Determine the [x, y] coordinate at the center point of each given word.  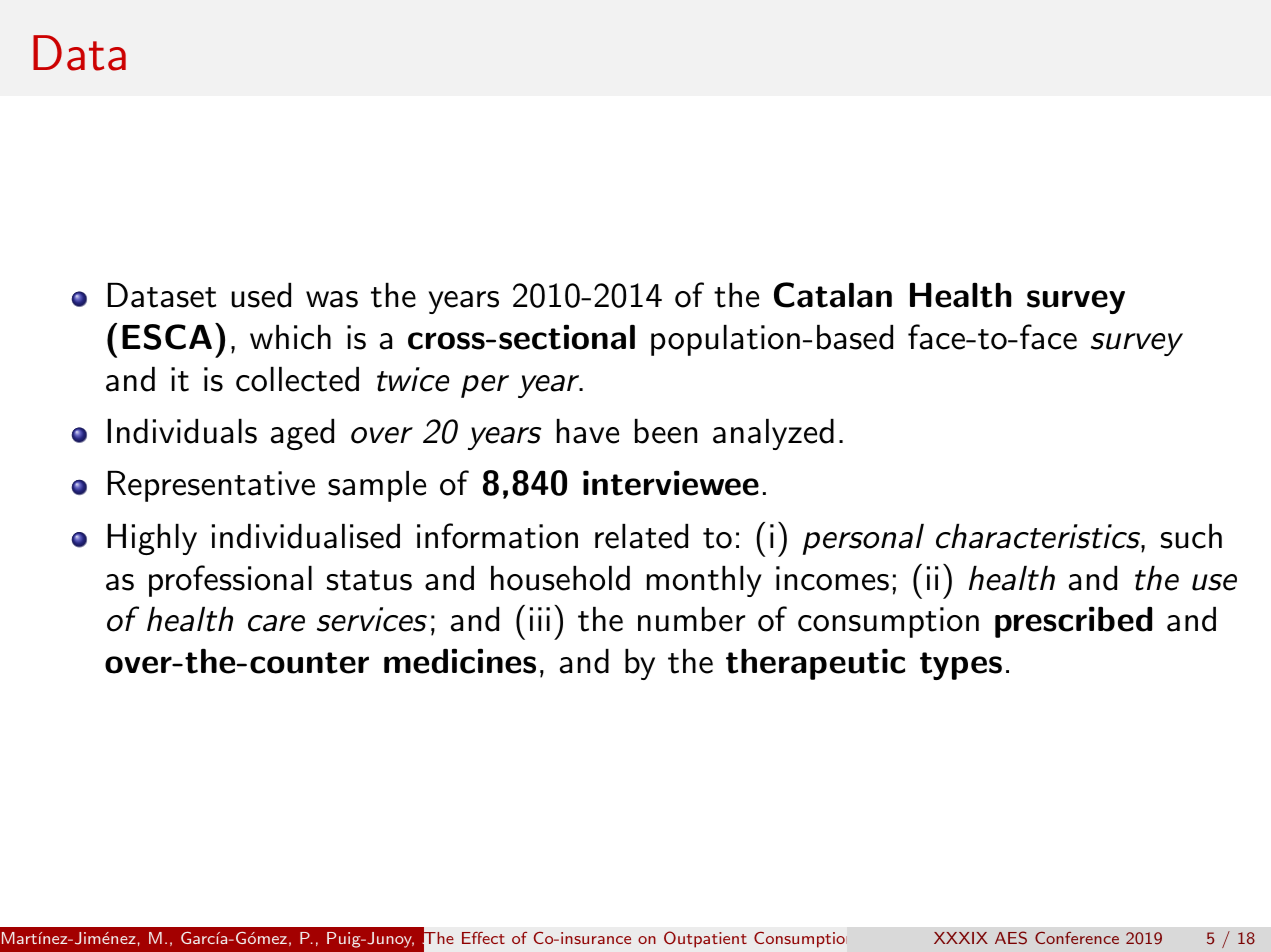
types [961, 666]
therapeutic [815, 664]
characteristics [1039, 536]
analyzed [773, 434]
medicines [460, 661]
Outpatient [705, 939]
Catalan [833, 295]
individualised [306, 536]
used [261, 295]
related [641, 536]
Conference [1077, 938]
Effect [483, 938]
